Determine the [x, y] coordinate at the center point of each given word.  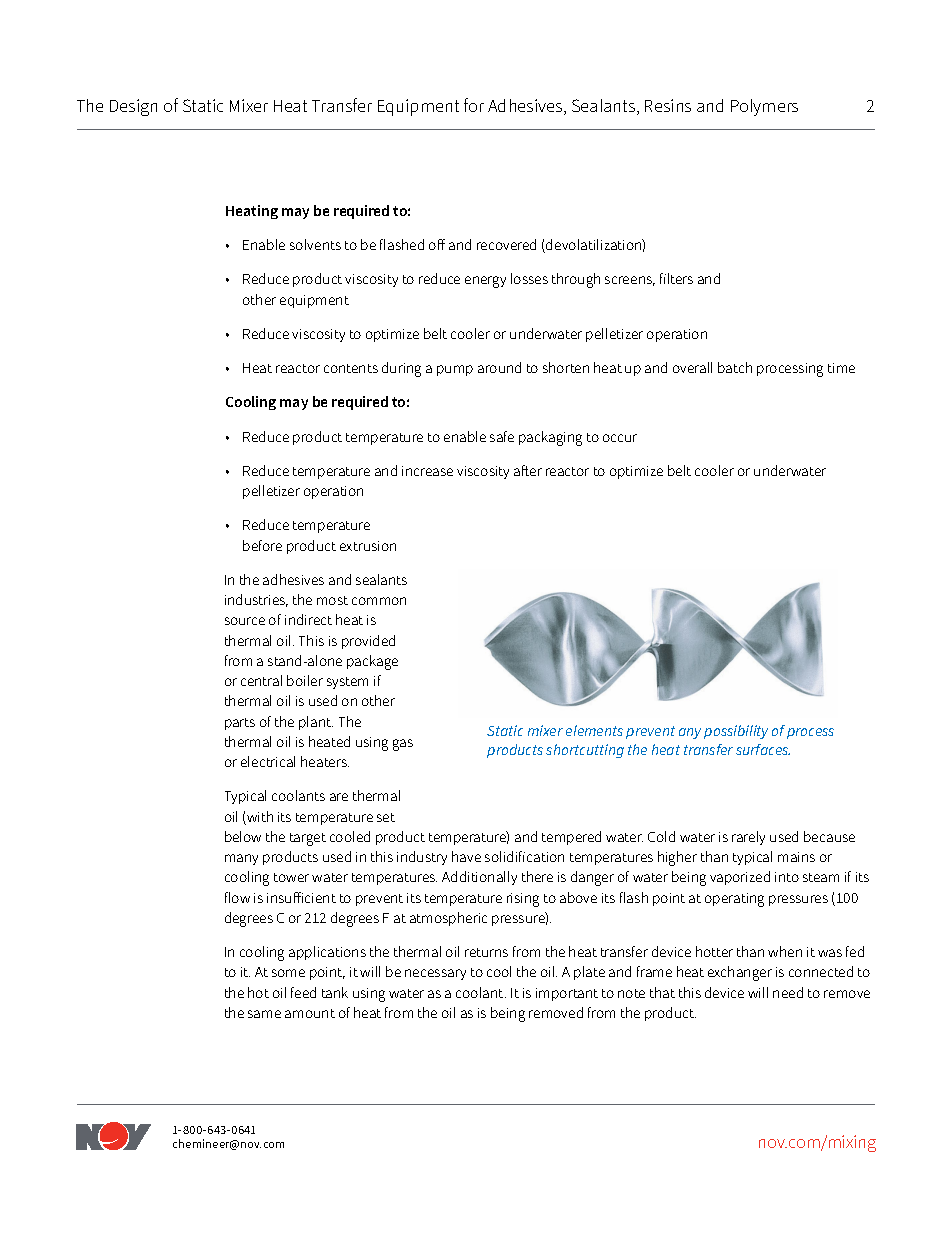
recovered [506, 244]
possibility [736, 732]
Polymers [764, 107]
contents [351, 368]
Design [133, 107]
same [264, 1014]
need [788, 992]
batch [735, 367]
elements [594, 730]
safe [502, 436]
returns [486, 952]
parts [240, 724]
